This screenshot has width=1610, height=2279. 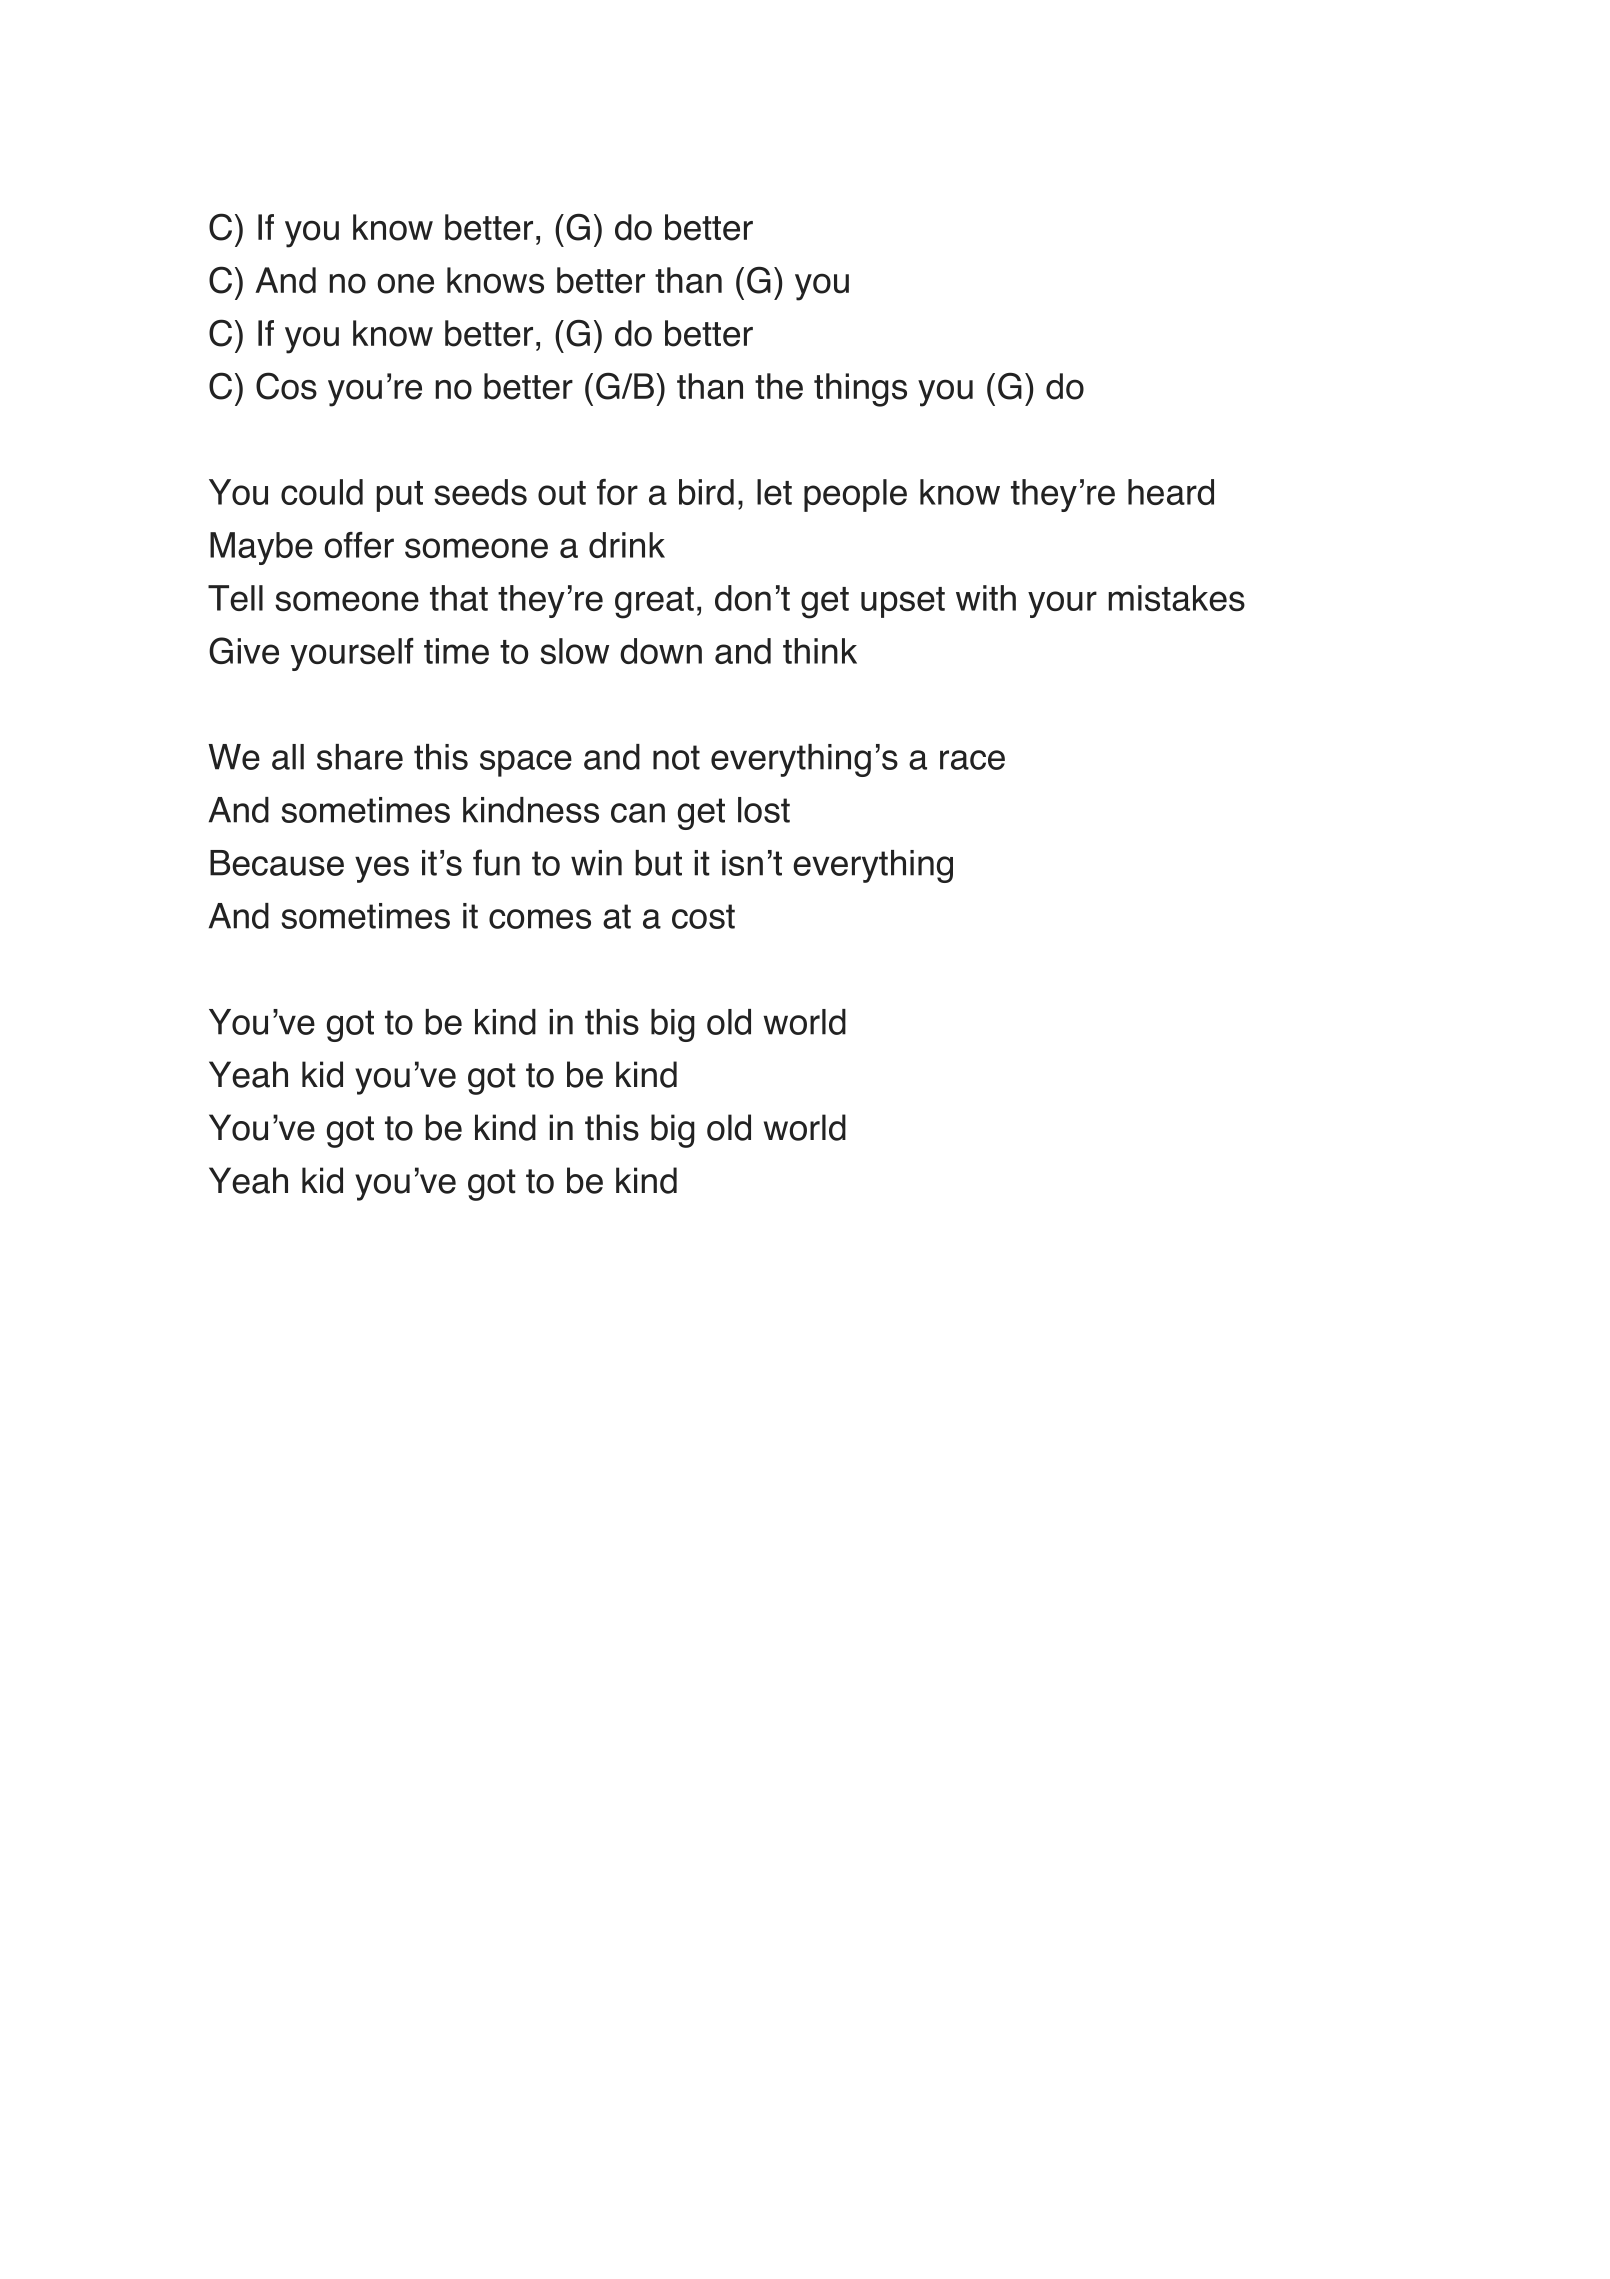 I want to click on share, so click(x=360, y=757).
